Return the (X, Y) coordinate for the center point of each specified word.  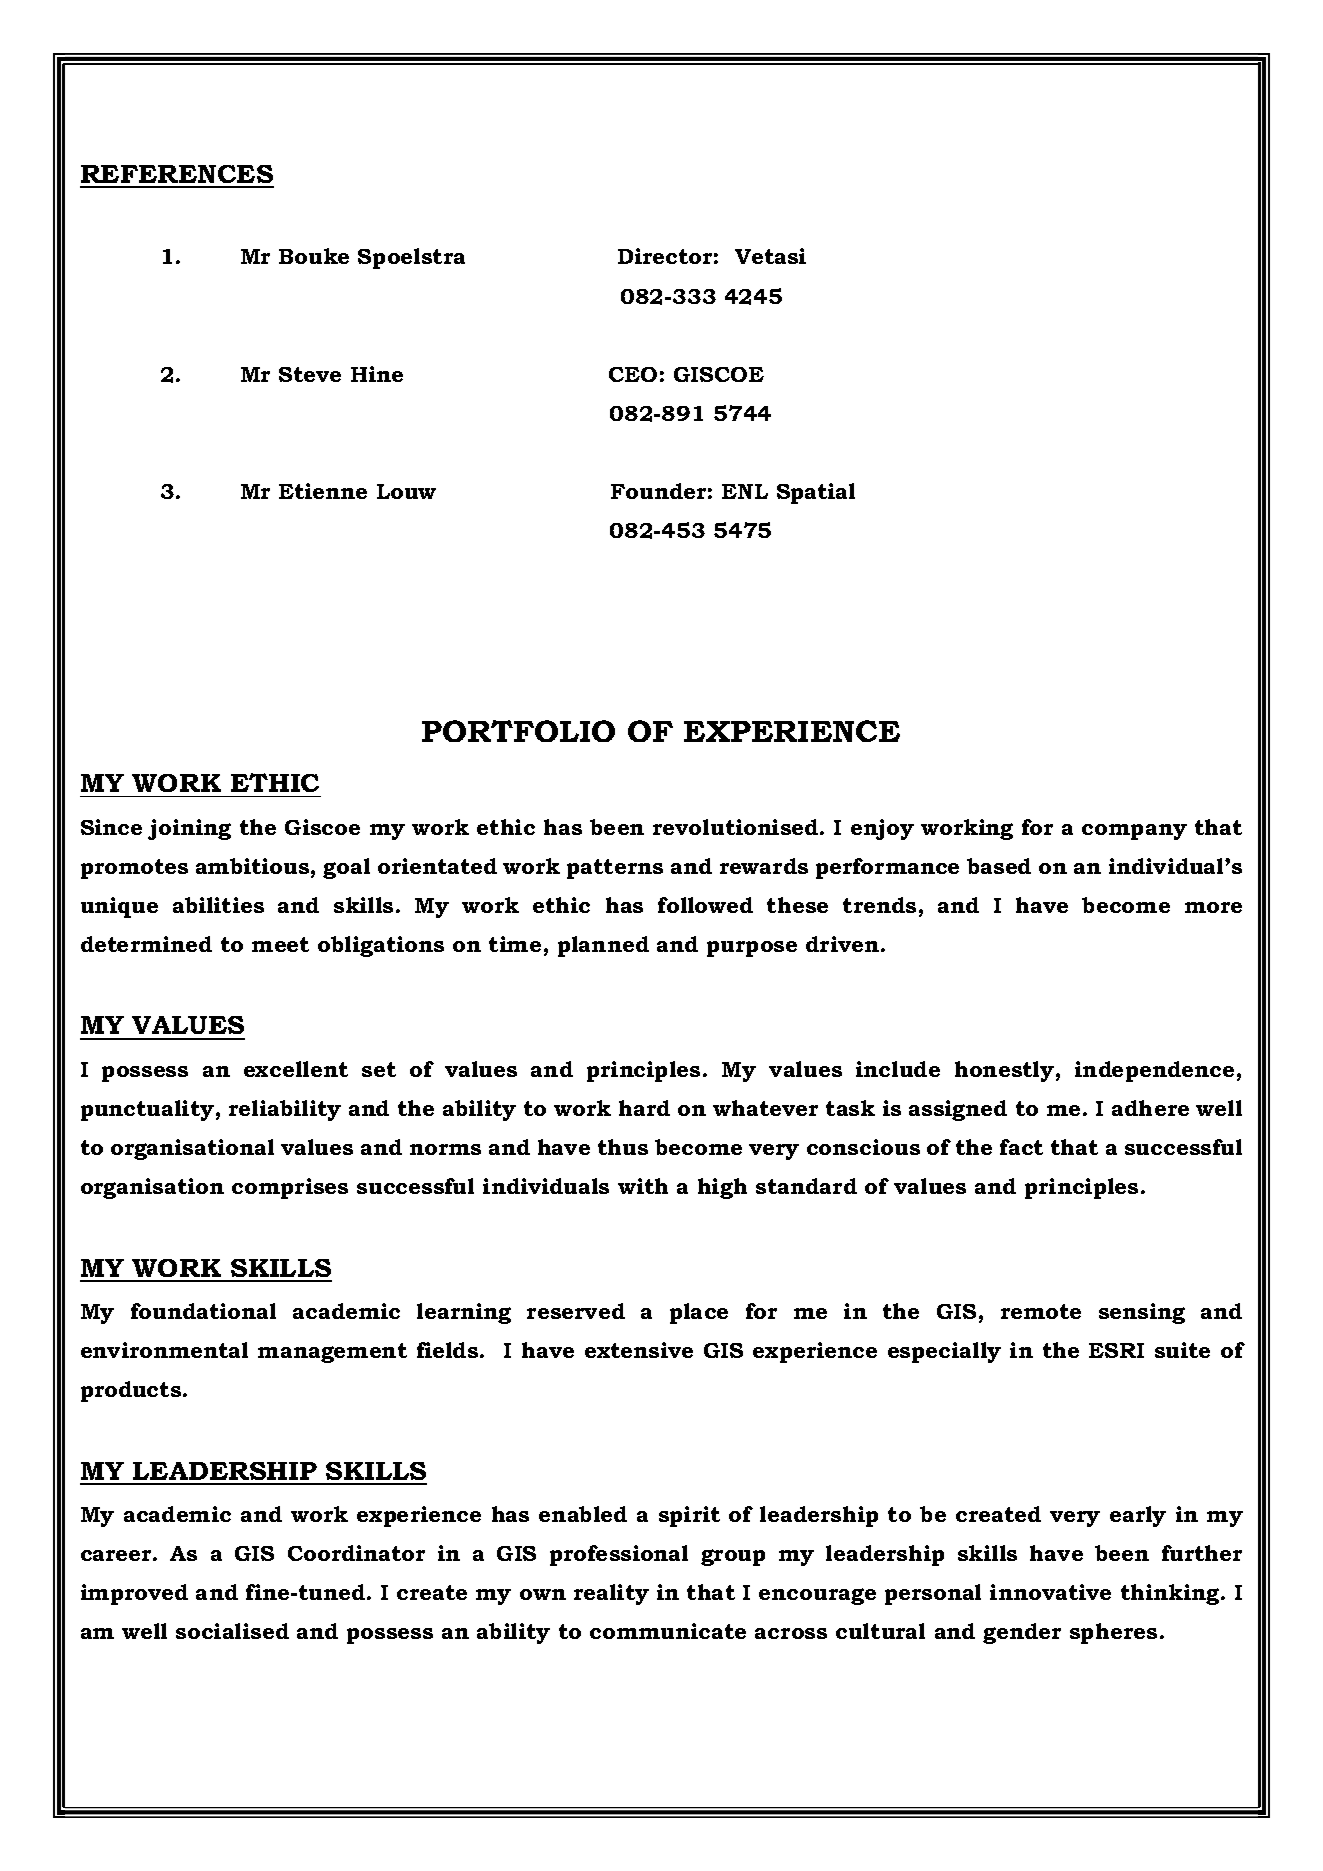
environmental (164, 1350)
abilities (218, 905)
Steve (310, 374)
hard (644, 1108)
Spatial (816, 493)
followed (705, 905)
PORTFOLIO (518, 731)
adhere (1150, 1108)
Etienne (323, 491)
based (999, 866)
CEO (633, 374)
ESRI (1116, 1350)
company (1134, 832)
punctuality (147, 1110)
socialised (232, 1631)
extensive (639, 1350)
